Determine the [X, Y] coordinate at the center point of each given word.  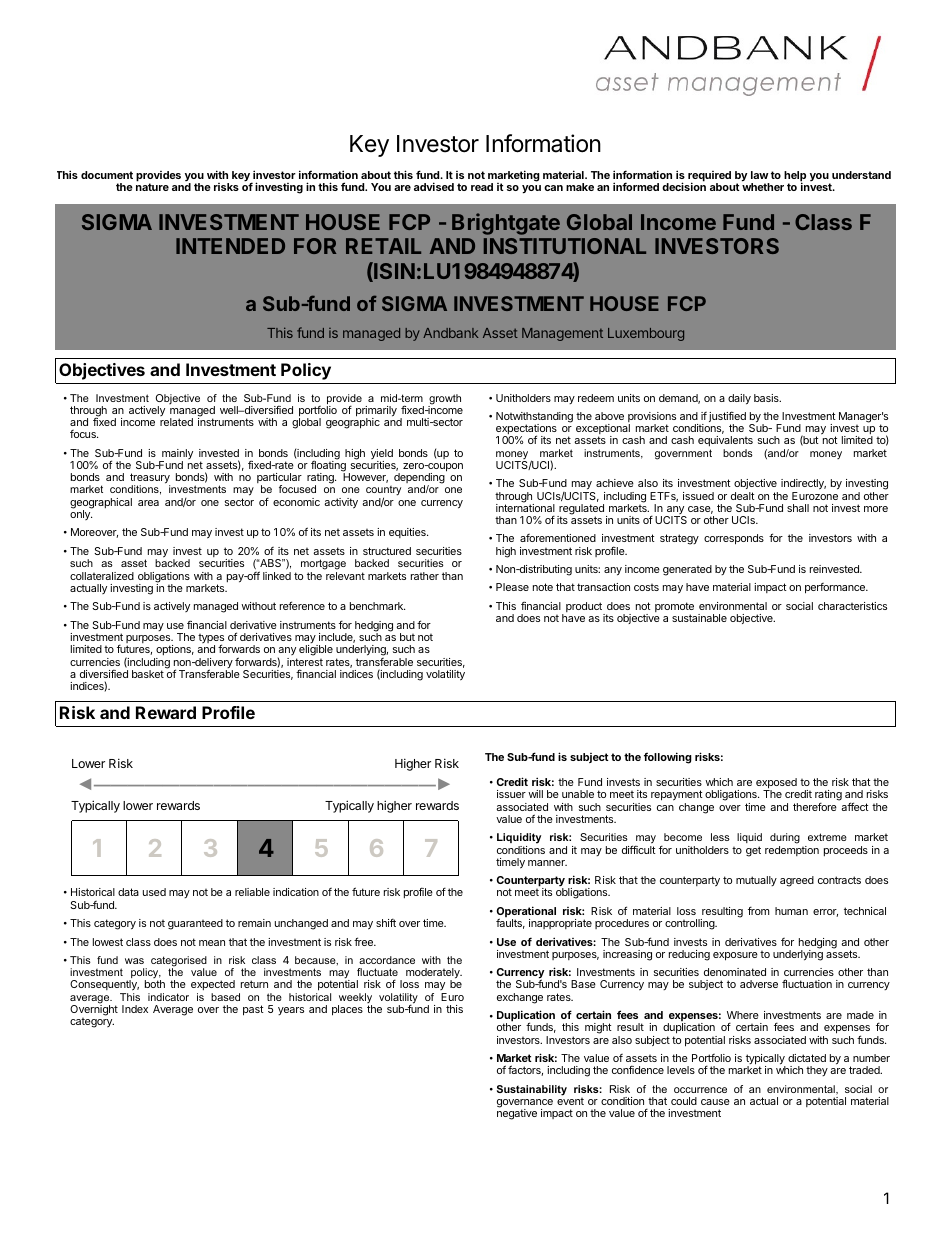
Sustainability [532, 1090]
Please [512, 587]
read [482, 187]
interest [305, 662]
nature [152, 187]
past [253, 1010]
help [795, 177]
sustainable [699, 618]
